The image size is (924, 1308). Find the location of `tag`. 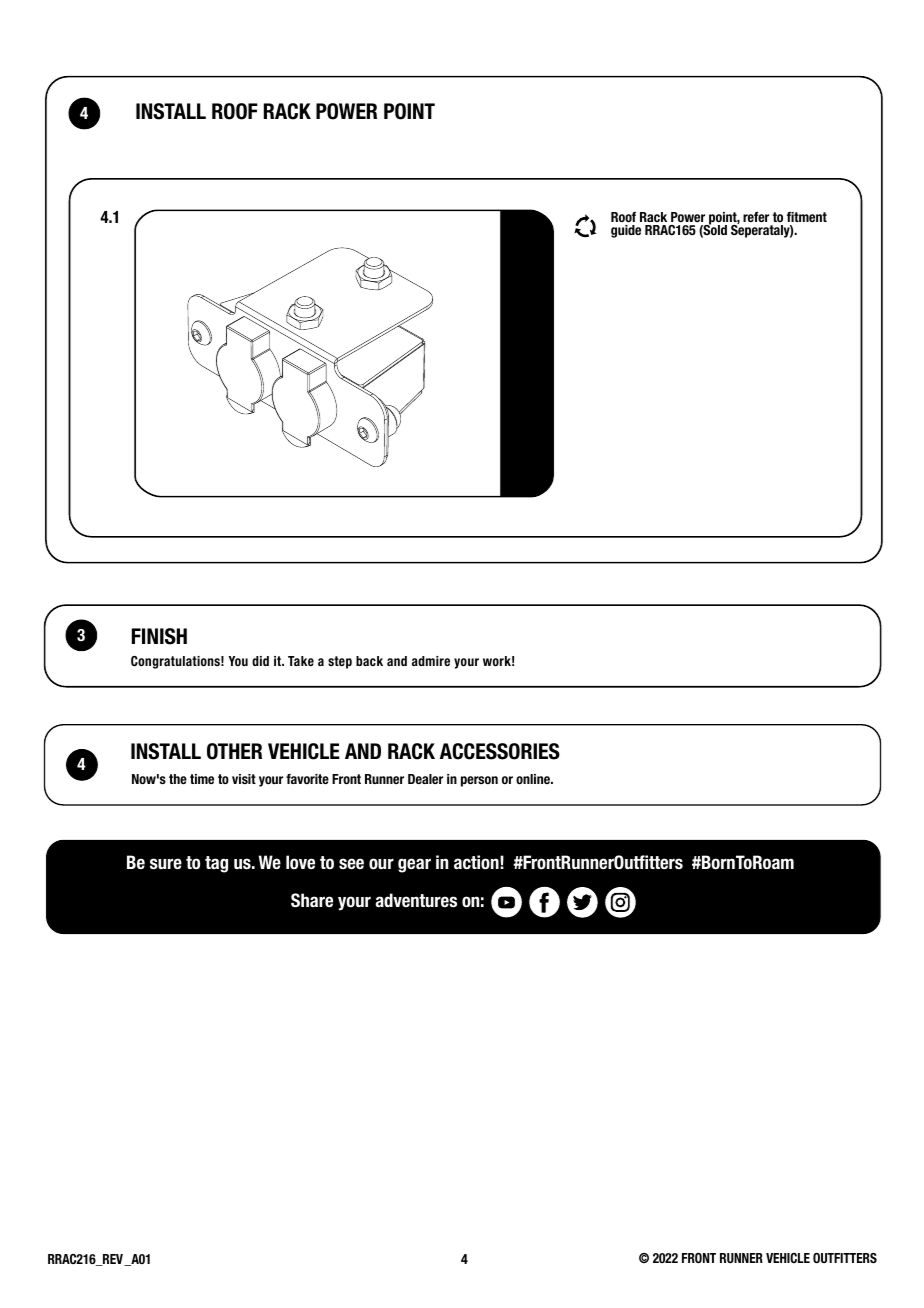

tag is located at coordinates (216, 864).
